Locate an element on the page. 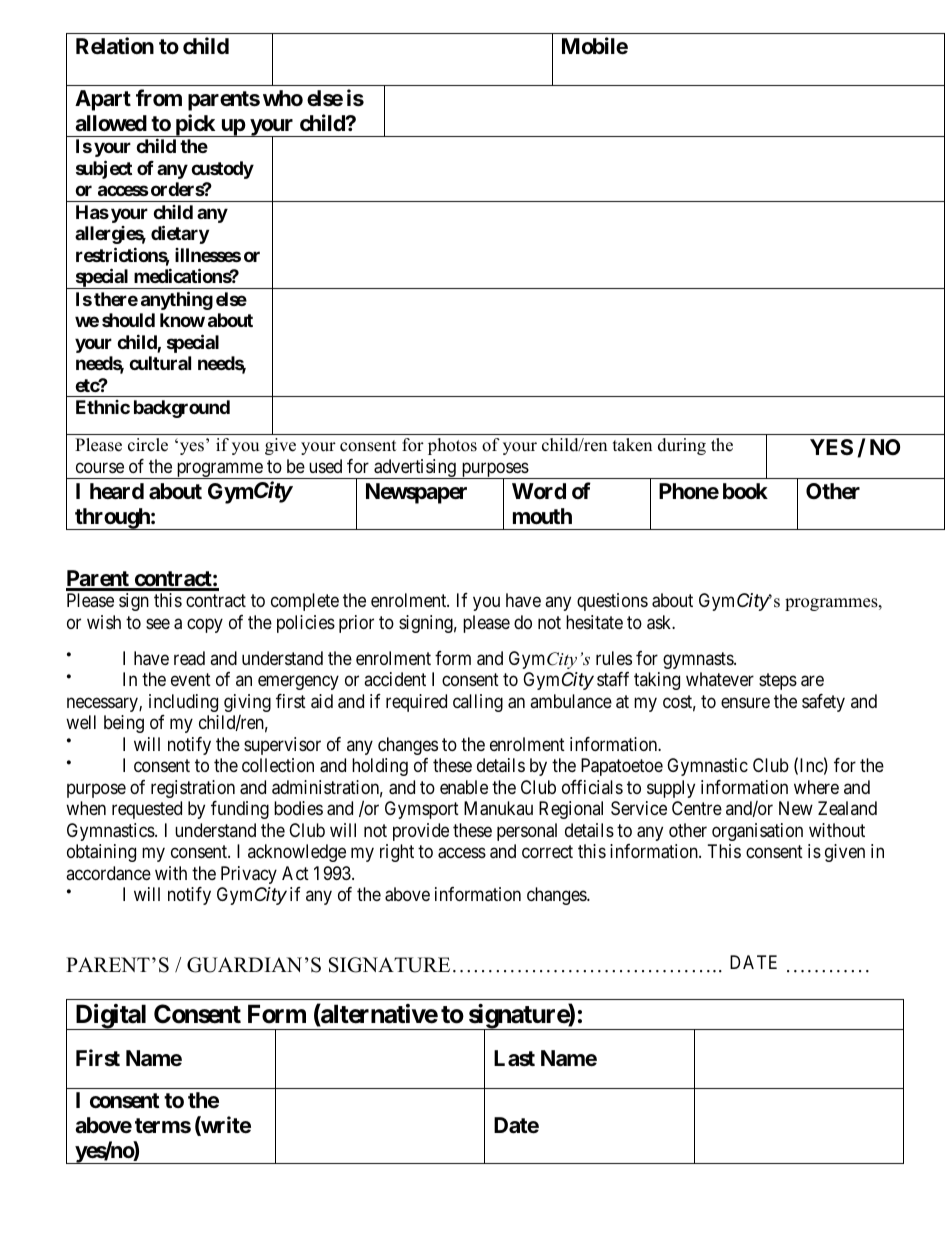 This image has width=952, height=1233. pick is located at coordinates (195, 125).
